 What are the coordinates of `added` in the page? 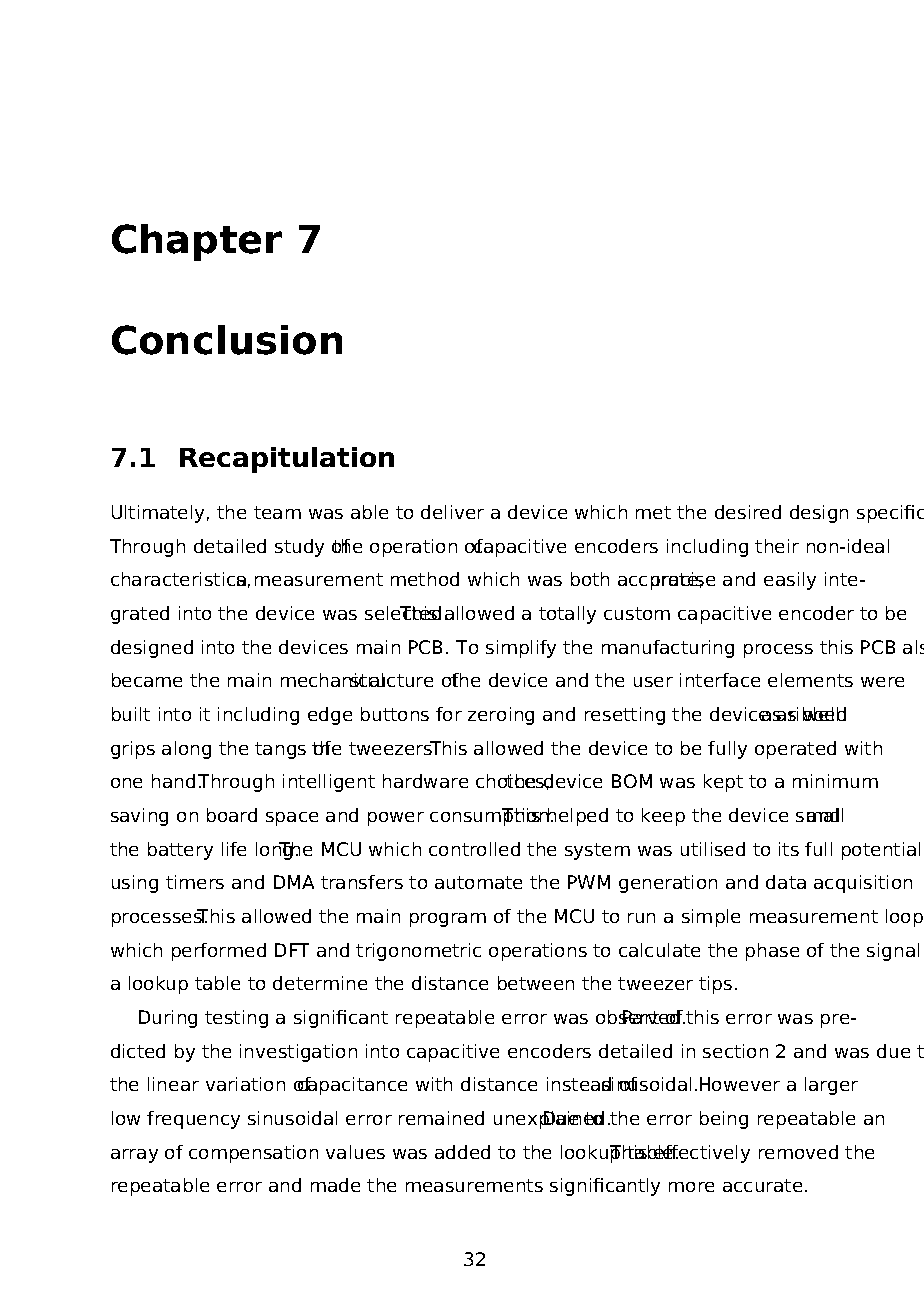 It's located at (462, 1152).
